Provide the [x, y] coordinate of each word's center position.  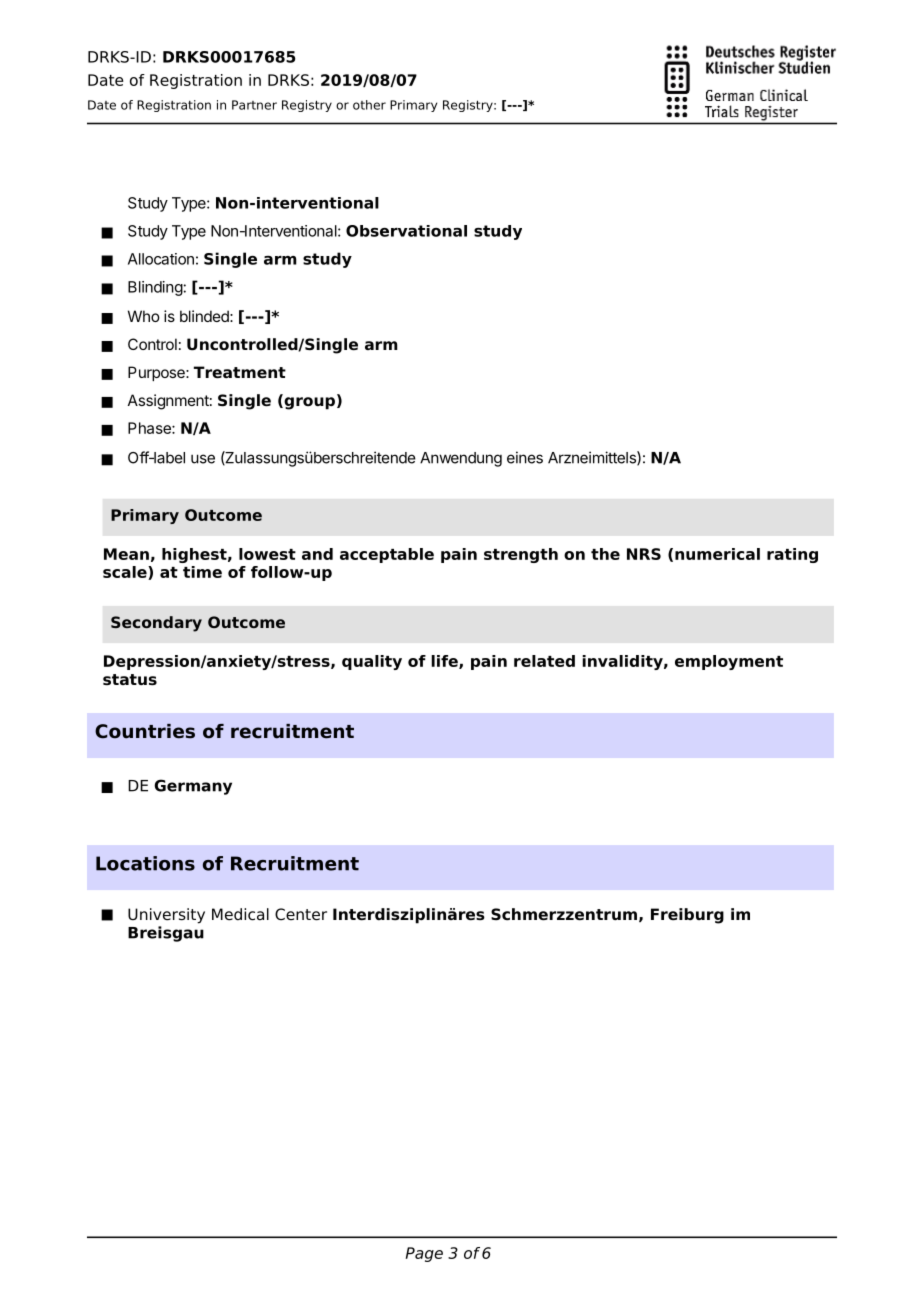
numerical [717, 554]
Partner [254, 105]
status [130, 680]
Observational [406, 231]
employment [729, 662]
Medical [240, 914]
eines [525, 457]
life [445, 662]
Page [424, 1254]
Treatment [240, 372]
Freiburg [687, 916]
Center [301, 914]
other [369, 105]
